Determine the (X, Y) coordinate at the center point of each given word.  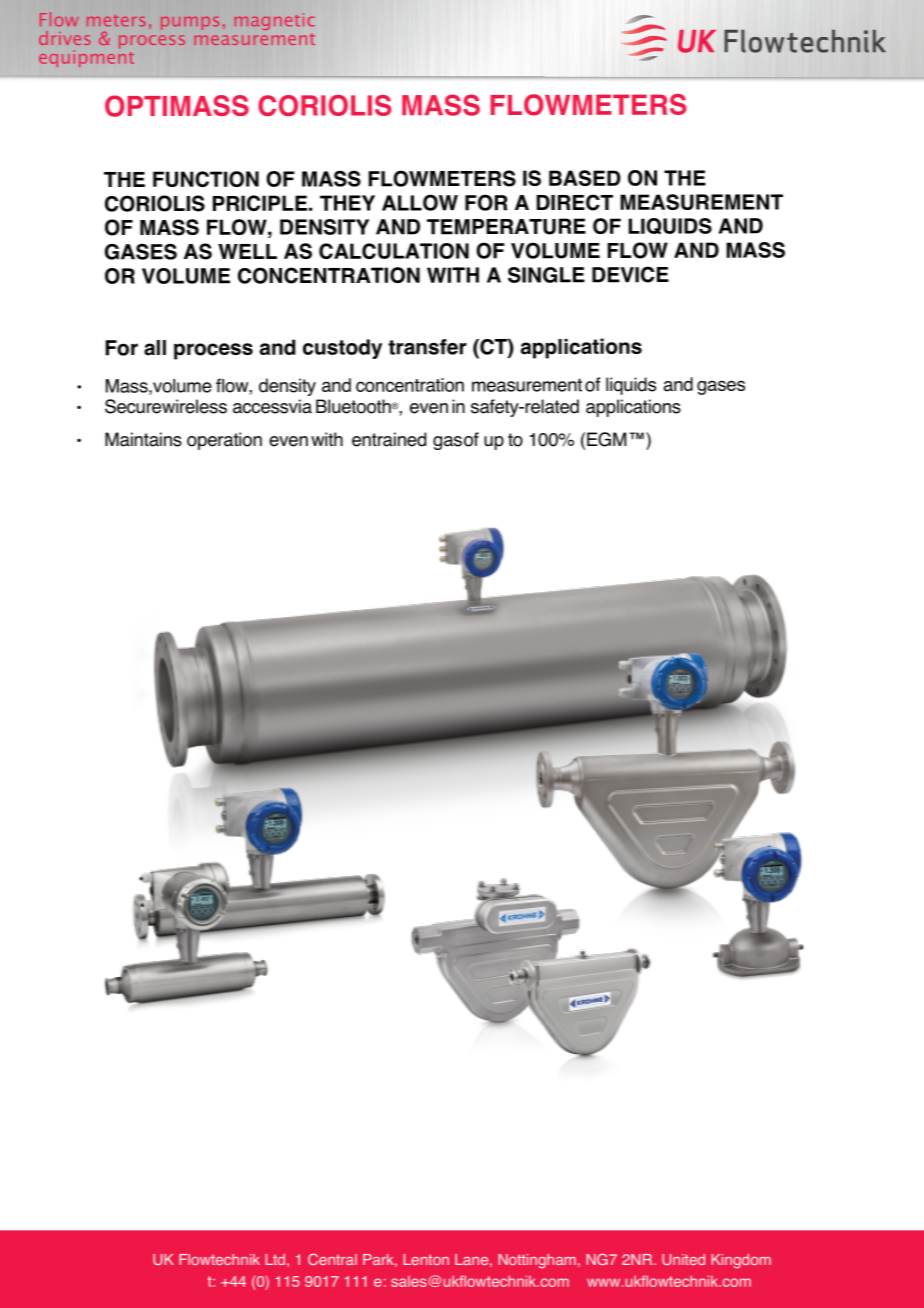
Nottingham (537, 1261)
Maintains (143, 439)
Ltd (275, 1259)
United (683, 1259)
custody (342, 349)
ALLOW (420, 202)
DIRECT (574, 202)
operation (224, 441)
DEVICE (630, 274)
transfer (427, 347)
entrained (389, 439)
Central (332, 1259)
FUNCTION (206, 179)
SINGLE (546, 275)
